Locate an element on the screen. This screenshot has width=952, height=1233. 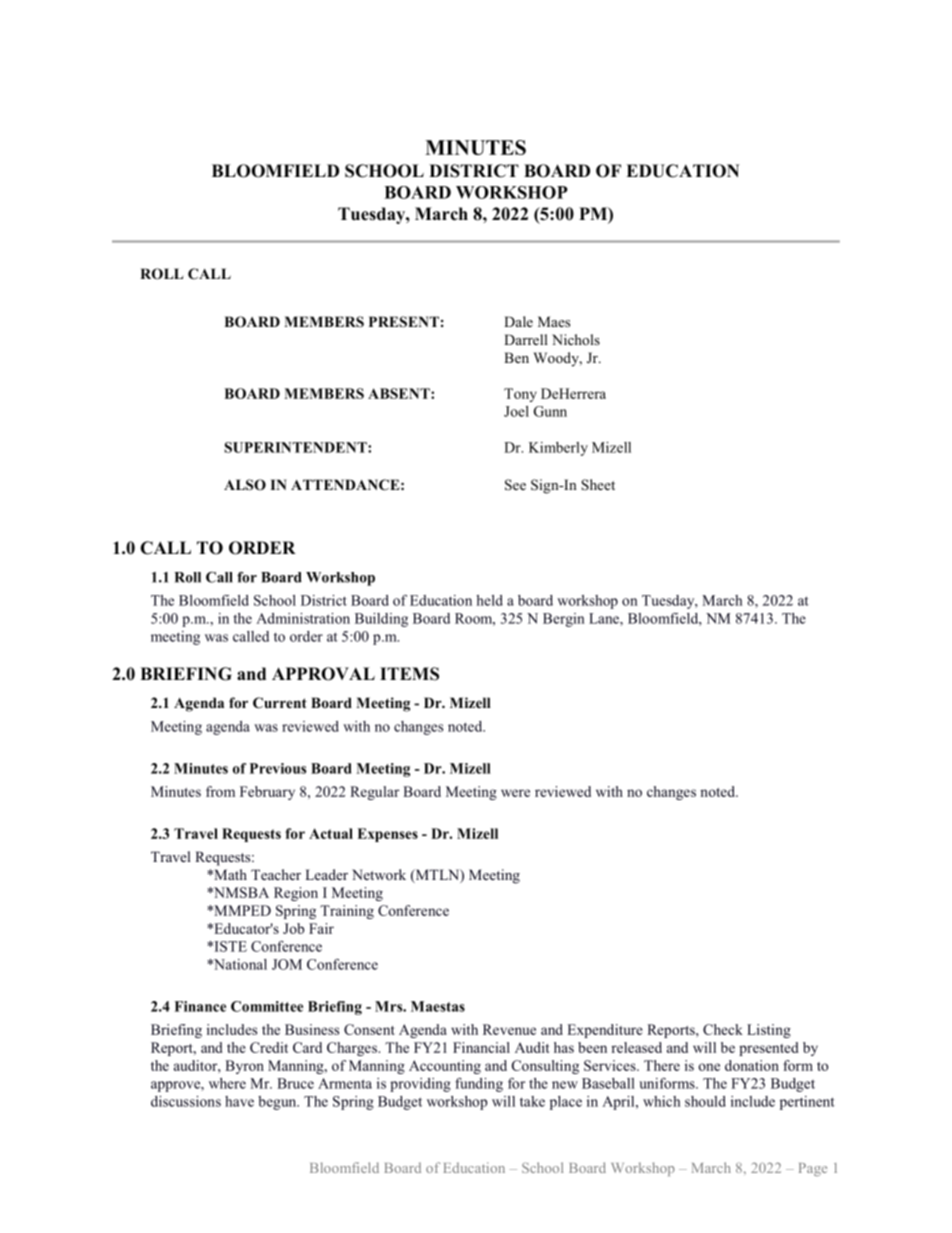
Nichols is located at coordinates (576, 339).
